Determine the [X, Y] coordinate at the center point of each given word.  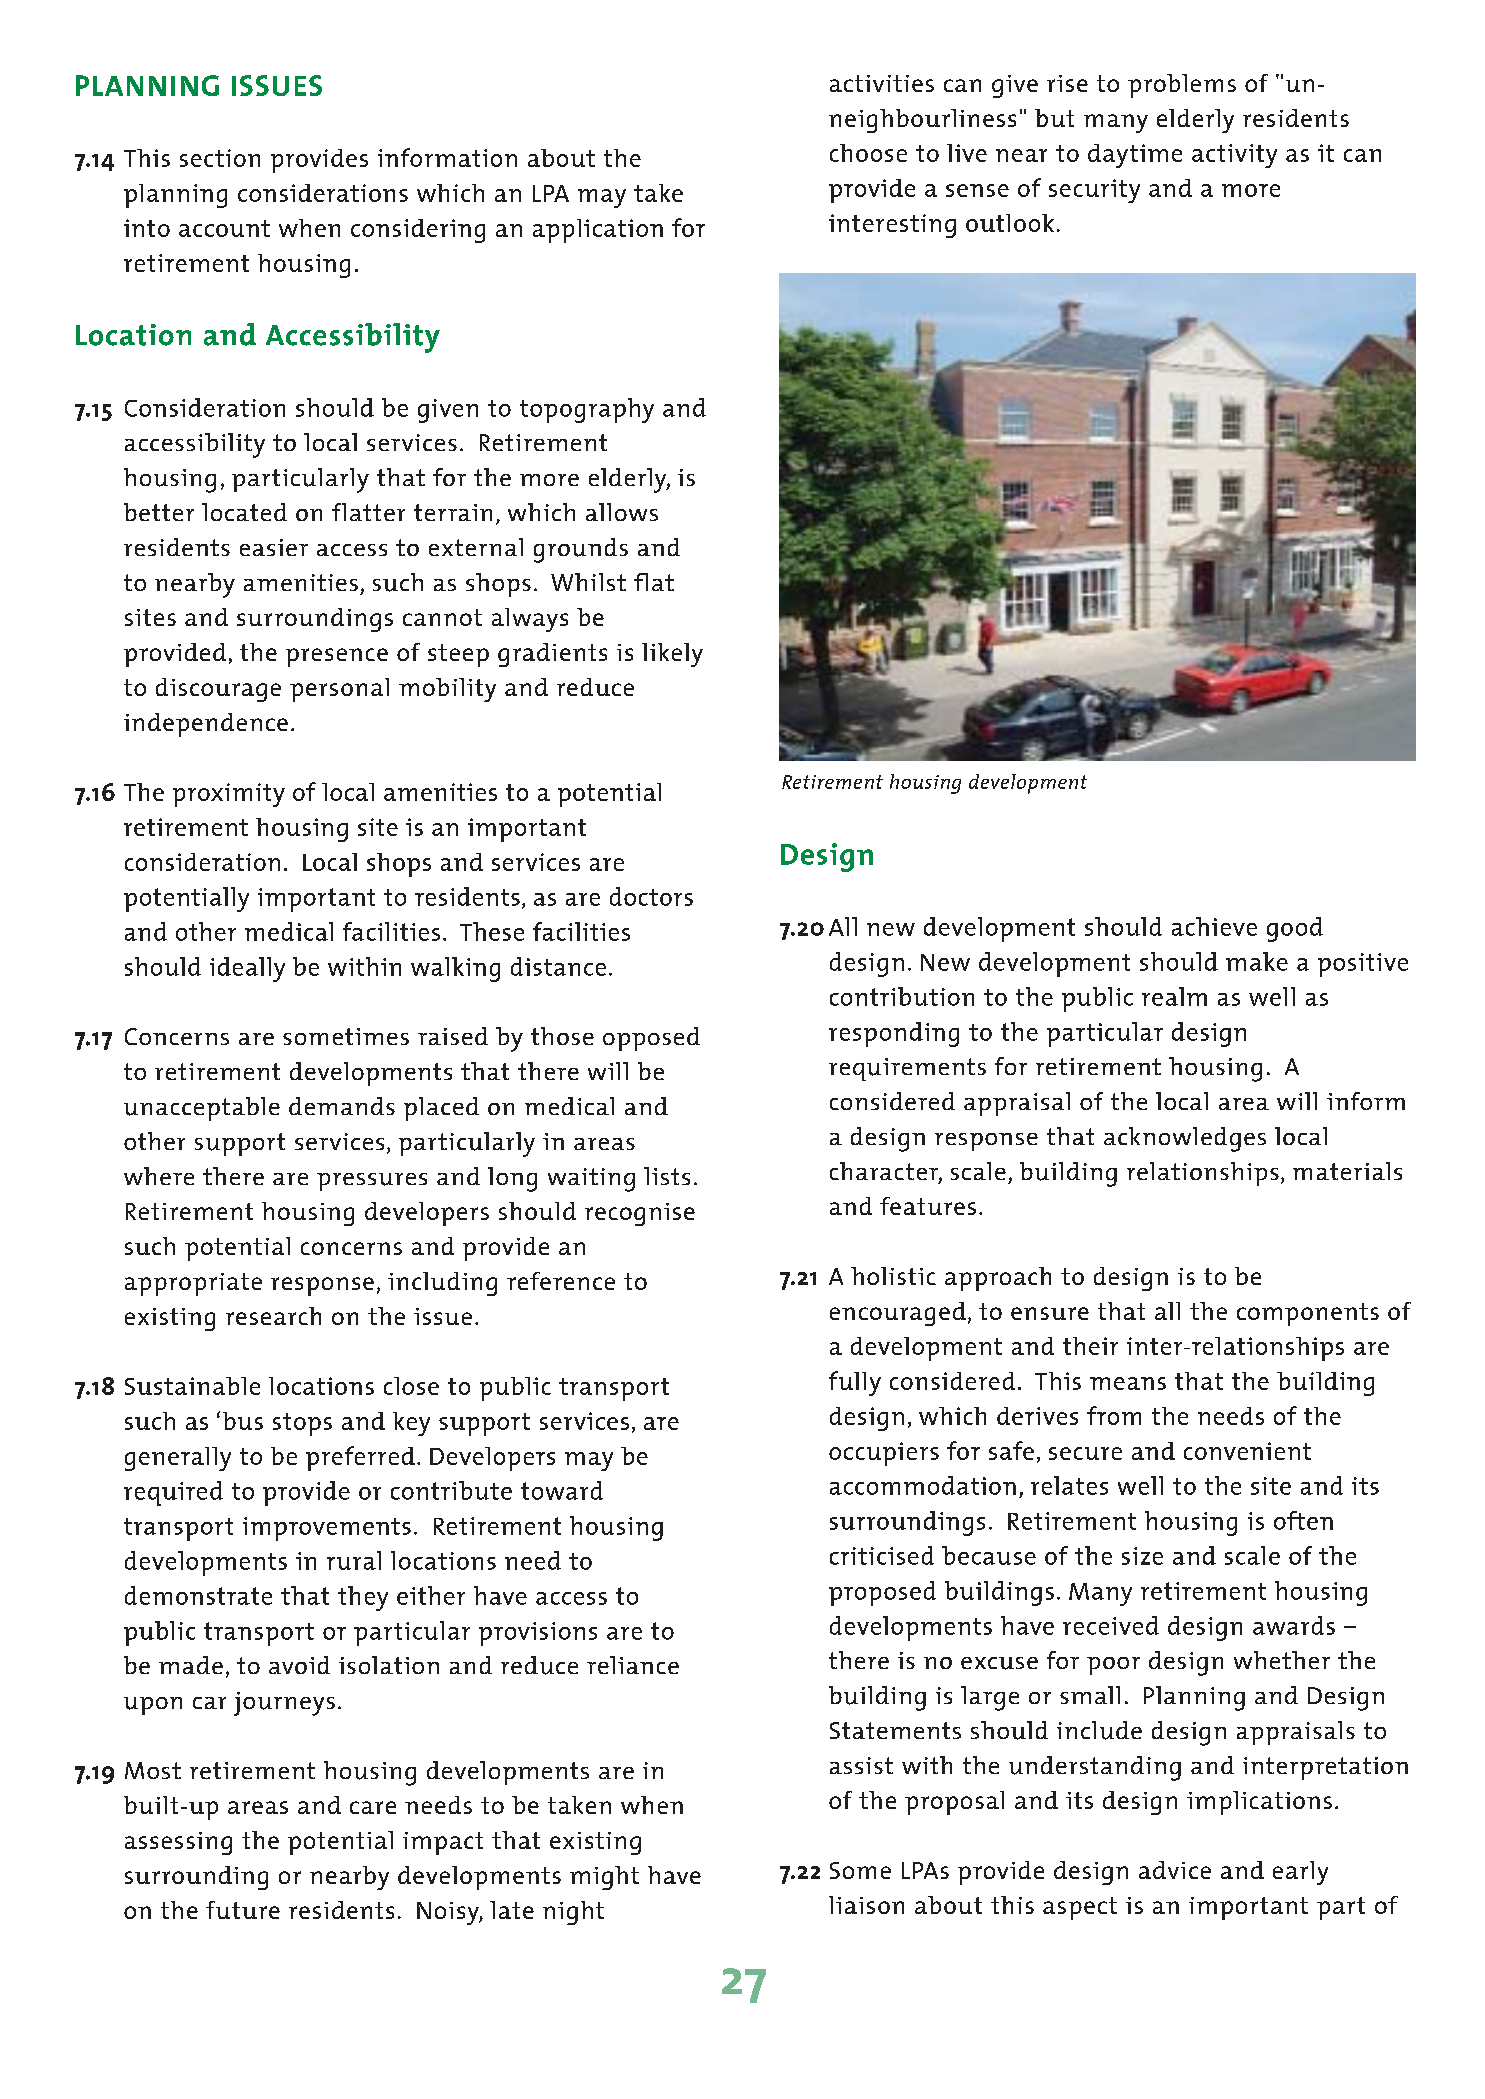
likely [672, 655]
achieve [1214, 926]
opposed [651, 1039]
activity [1234, 156]
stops [302, 1424]
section [220, 158]
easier [274, 547]
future [243, 1910]
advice [1175, 1870]
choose [868, 153]
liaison [866, 1905]
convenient [1247, 1451]
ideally [247, 969]
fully [855, 1383]
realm [1174, 996]
